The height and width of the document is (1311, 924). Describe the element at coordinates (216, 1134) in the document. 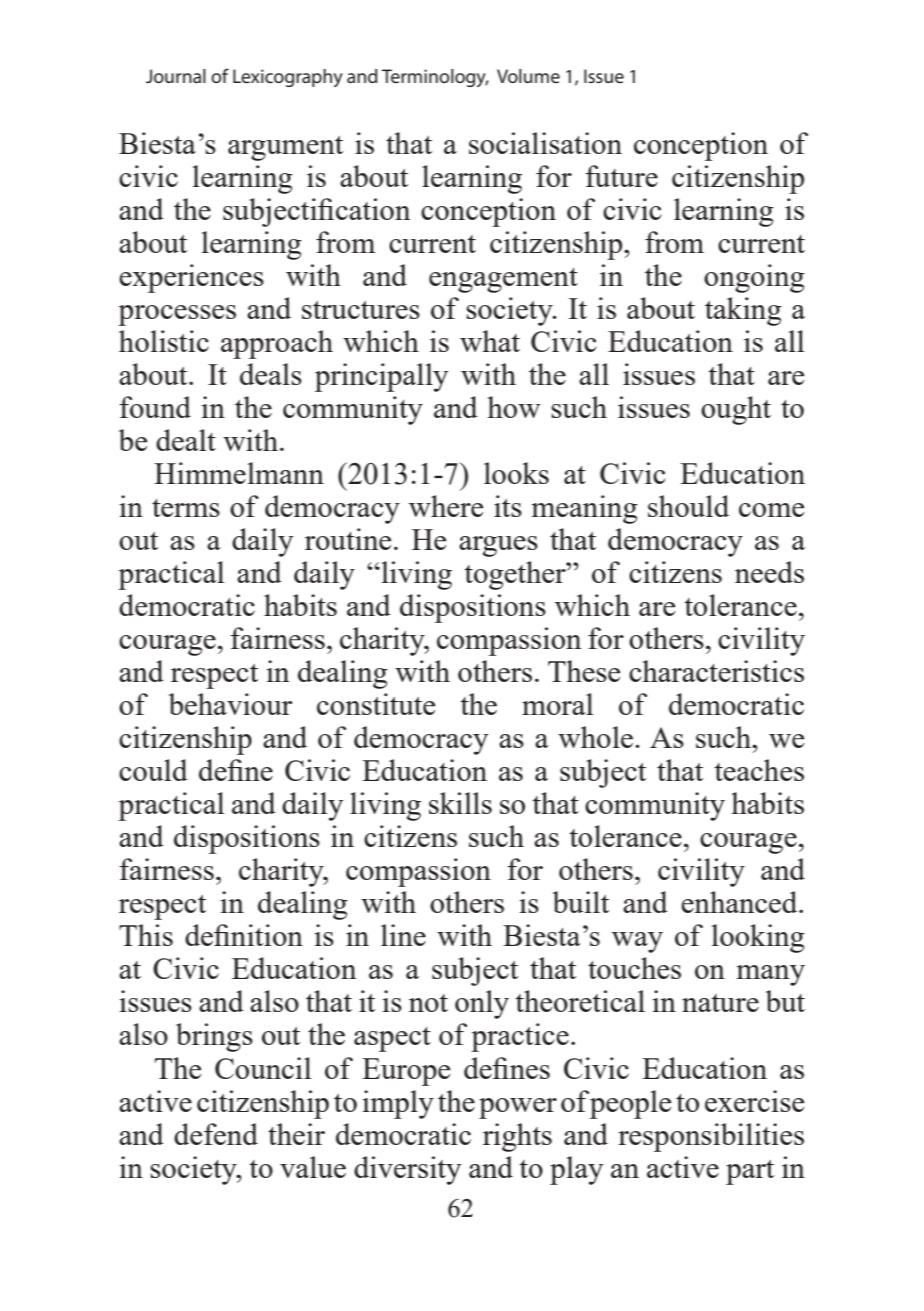

I see `defend` at that location.
